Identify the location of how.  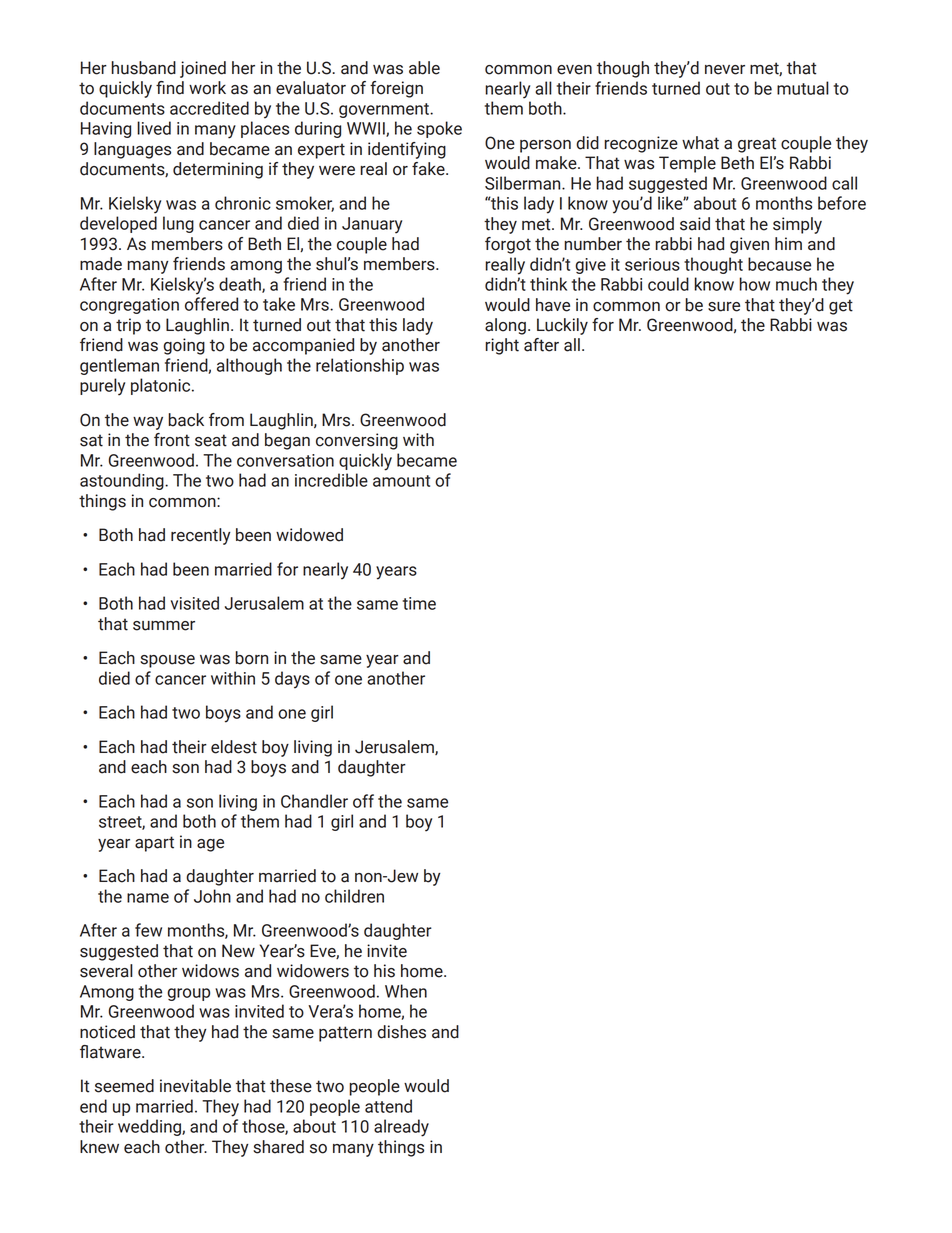
(754, 284).
